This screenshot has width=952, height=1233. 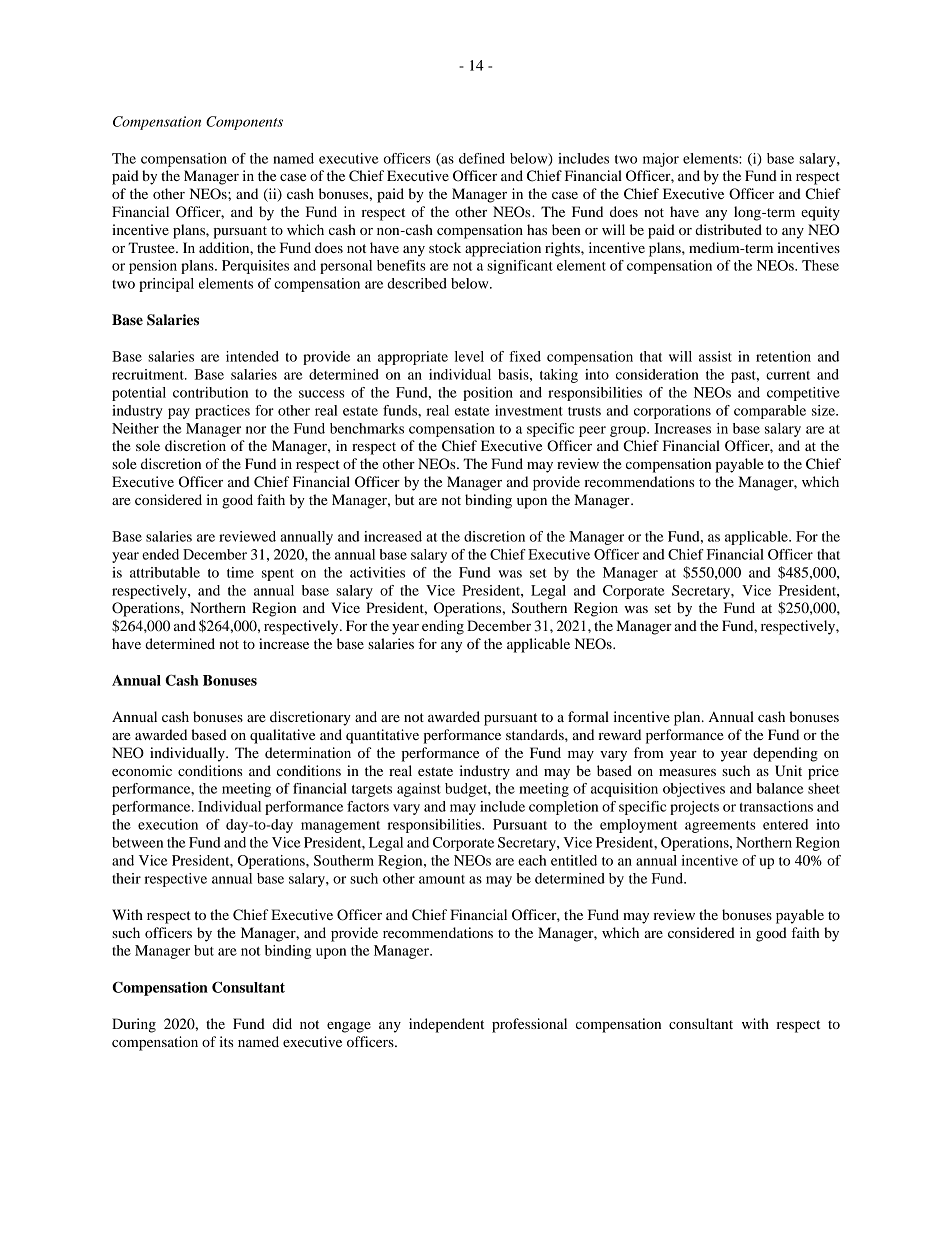 What do you see at coordinates (529, 1025) in the screenshot?
I see `professional` at bounding box center [529, 1025].
